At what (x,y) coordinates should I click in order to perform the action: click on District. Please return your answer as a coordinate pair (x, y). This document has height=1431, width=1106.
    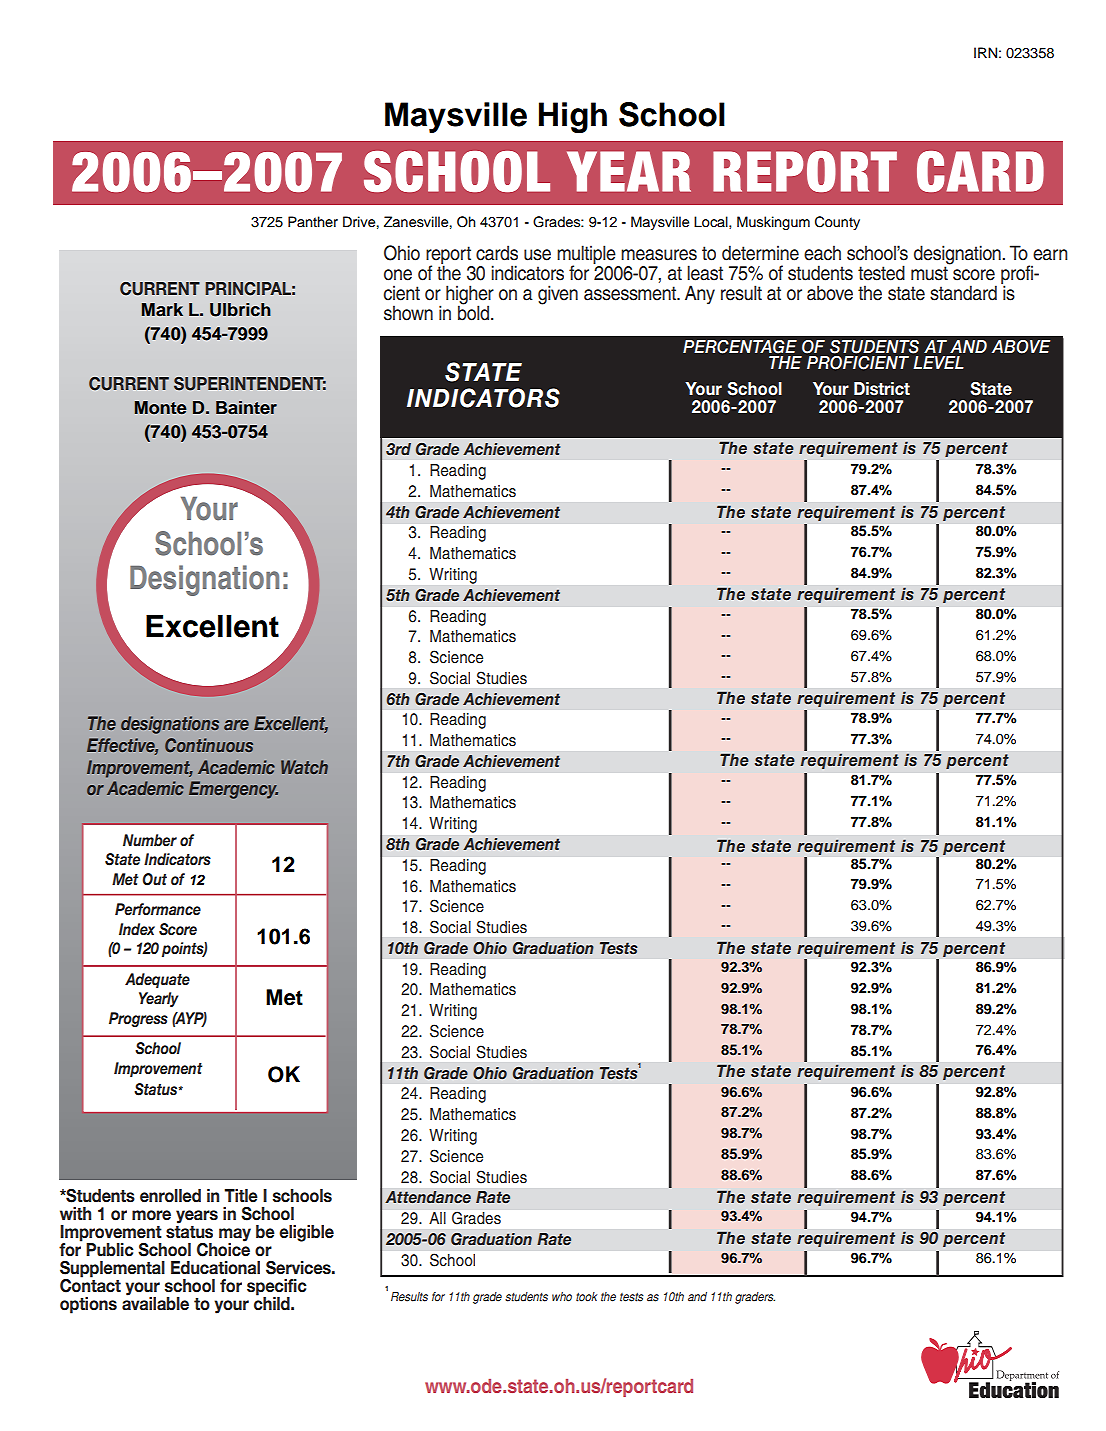
    Looking at the image, I should click on (882, 389).
